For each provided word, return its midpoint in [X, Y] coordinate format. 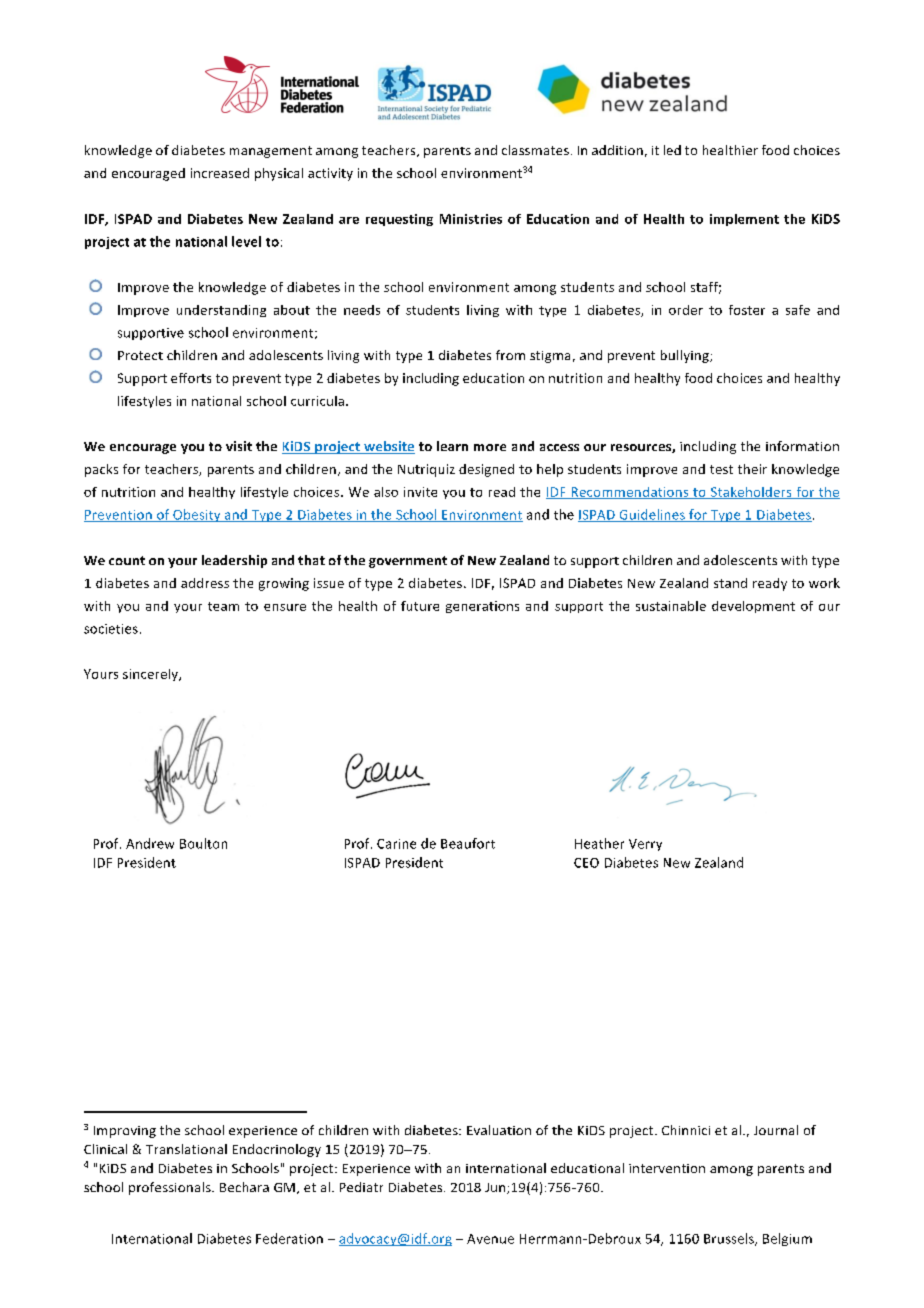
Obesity [197, 515]
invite [420, 492]
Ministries [471, 219]
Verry [645, 845]
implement [744, 220]
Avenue [490, 1239]
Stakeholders [751, 493]
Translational [186, 1149]
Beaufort [468, 843]
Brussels [730, 1239]
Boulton [203, 843]
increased [220, 173]
